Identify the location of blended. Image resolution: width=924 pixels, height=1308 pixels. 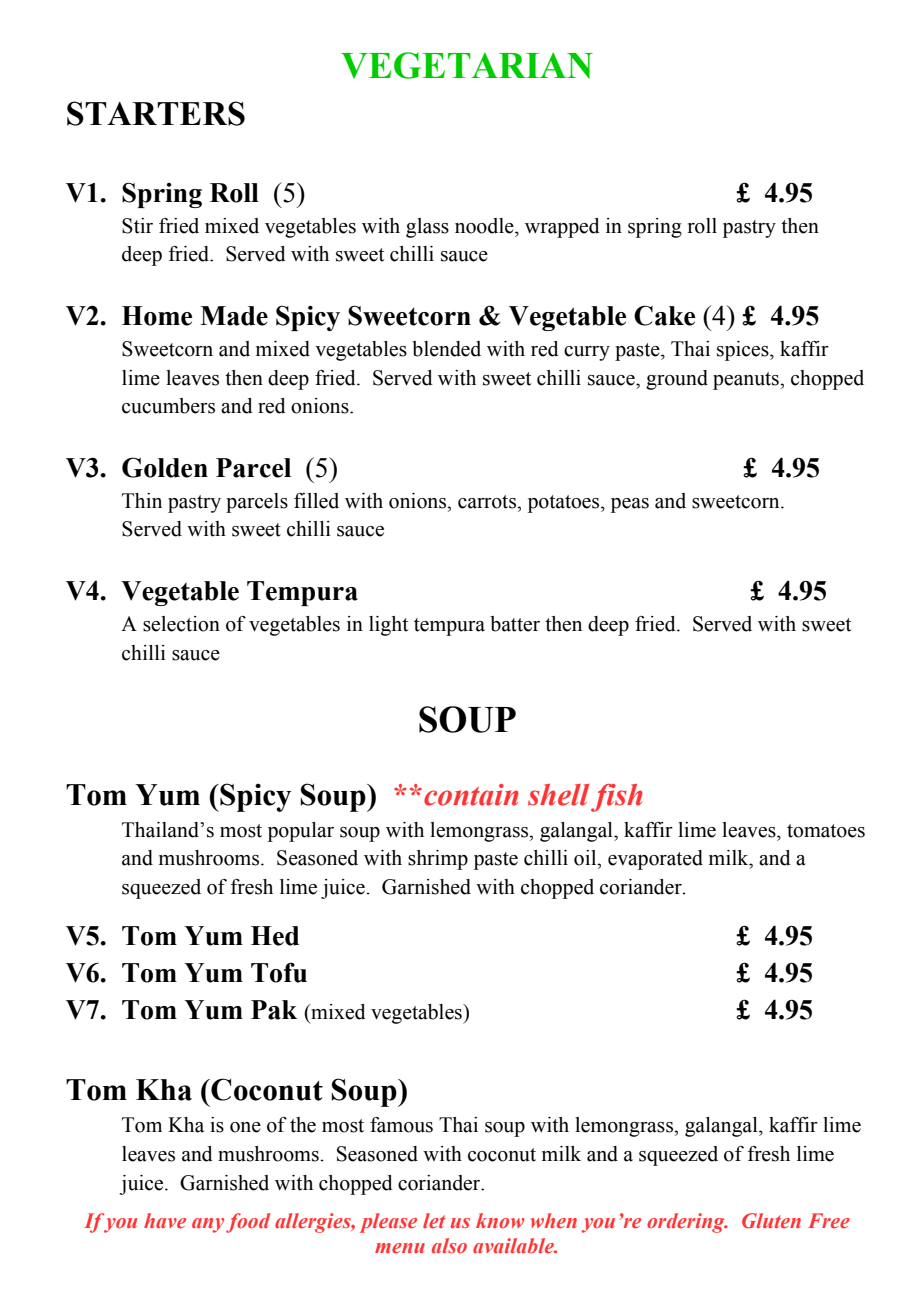
(446, 349).
